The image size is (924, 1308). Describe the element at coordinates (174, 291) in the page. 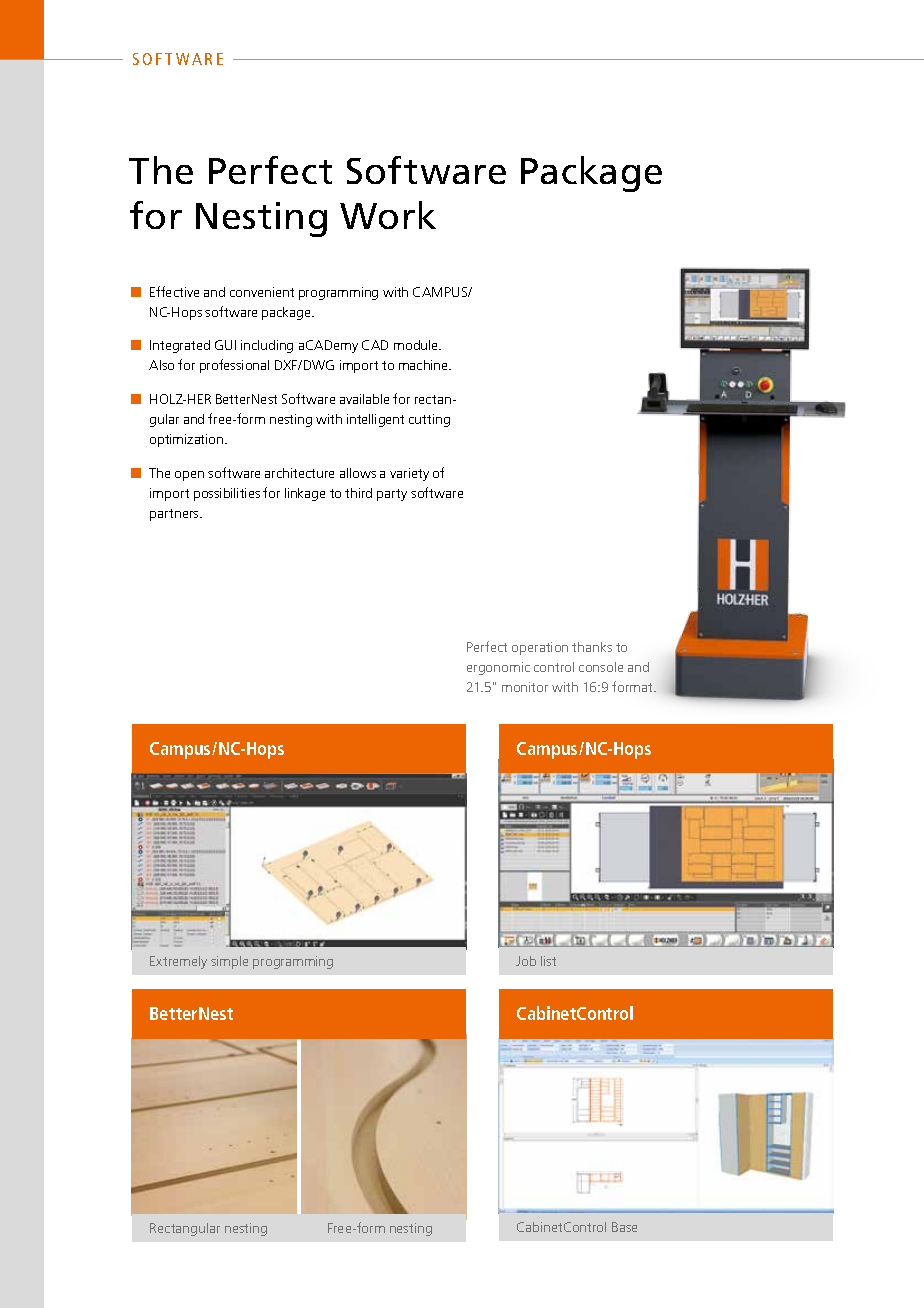

I see `Effective` at that location.
